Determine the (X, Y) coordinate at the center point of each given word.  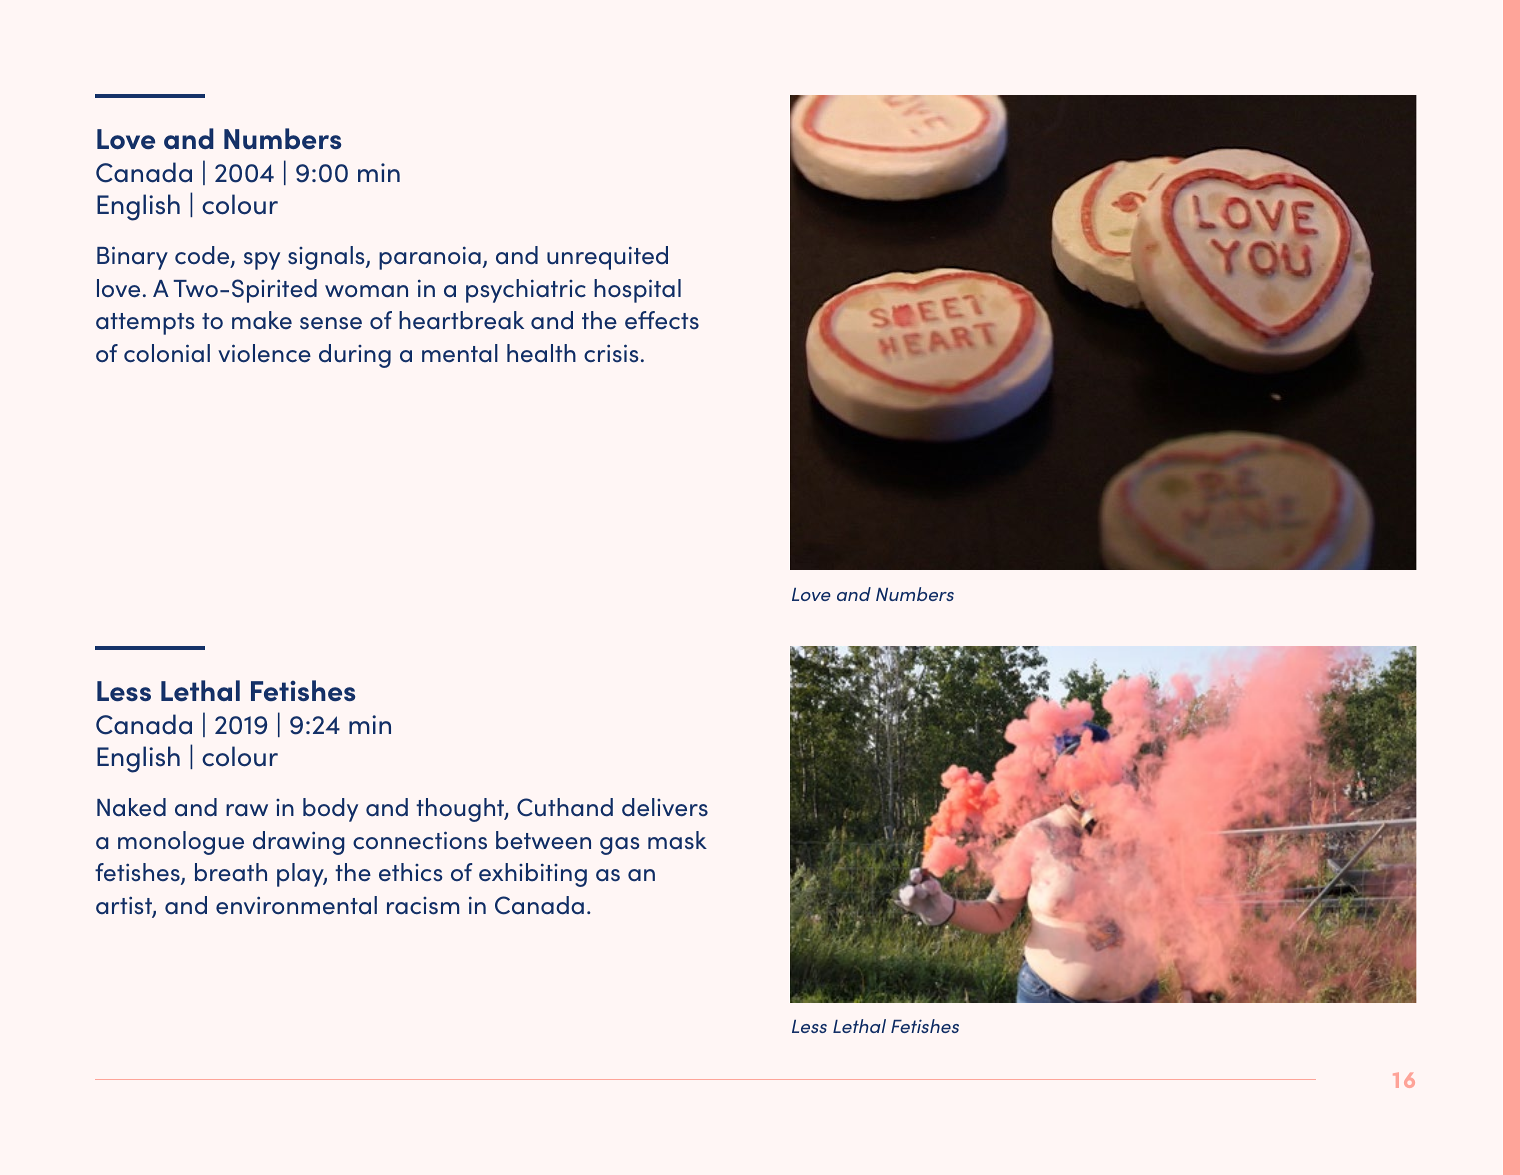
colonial (167, 353)
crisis (611, 353)
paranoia (430, 258)
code (203, 256)
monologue (181, 843)
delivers (665, 807)
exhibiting (533, 875)
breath (231, 872)
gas (620, 846)
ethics (411, 872)
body (330, 810)
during (355, 356)
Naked (131, 807)
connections (420, 840)
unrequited (607, 258)
